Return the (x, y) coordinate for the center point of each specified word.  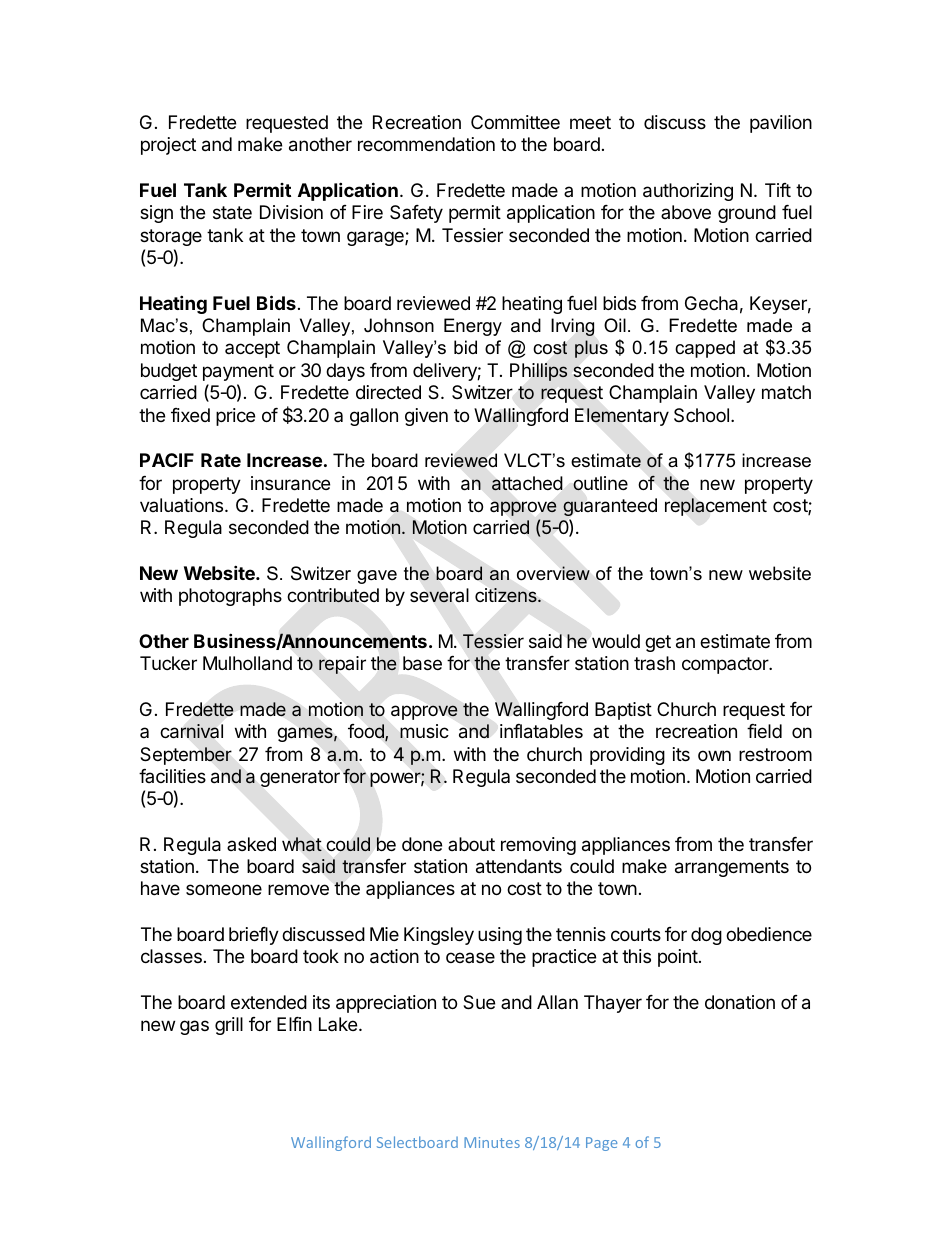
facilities (172, 776)
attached (527, 483)
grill (229, 1026)
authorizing (688, 192)
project (168, 146)
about (471, 844)
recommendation (426, 144)
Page (601, 1144)
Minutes (492, 1142)
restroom (775, 754)
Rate (221, 460)
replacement (716, 507)
